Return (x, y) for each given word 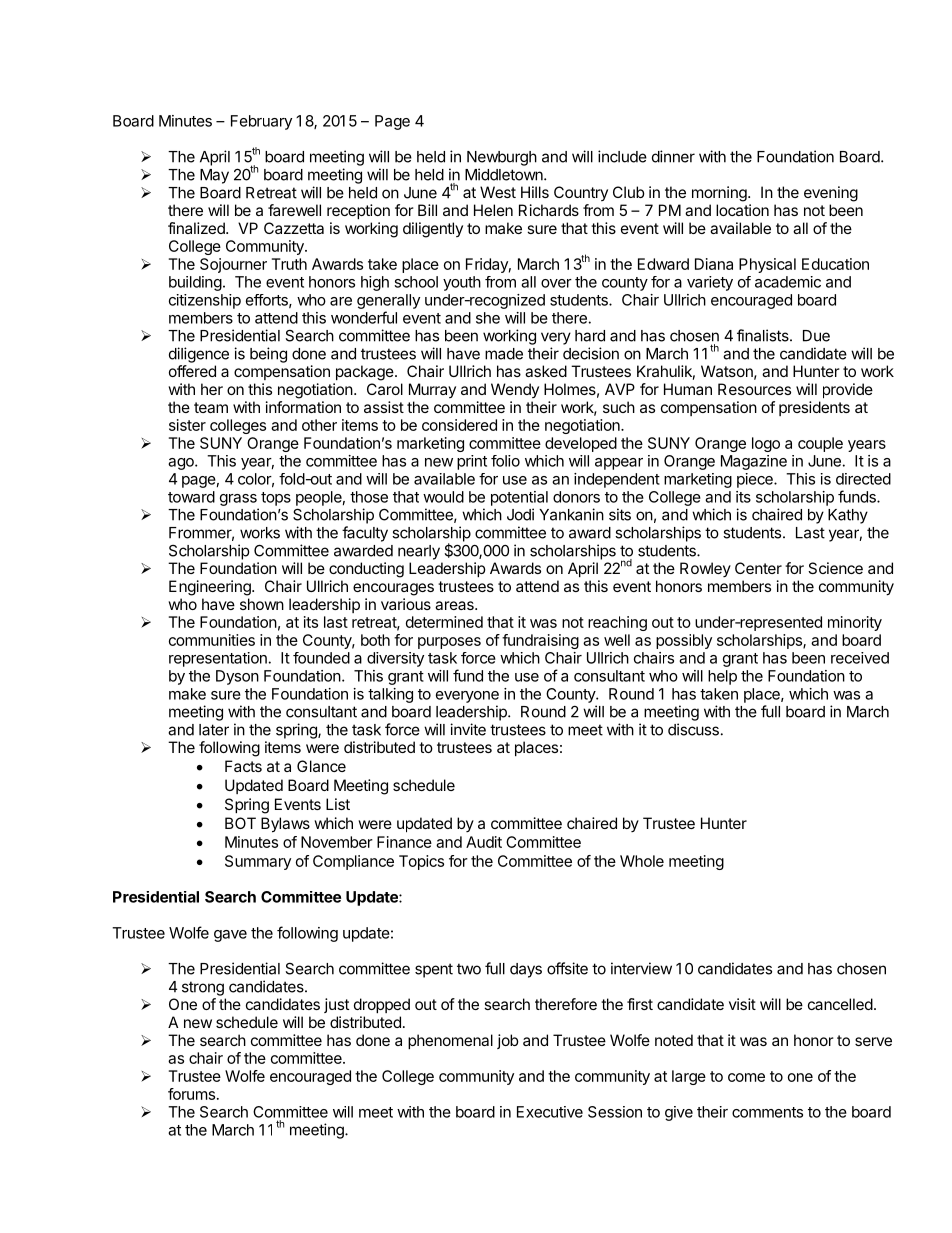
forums (191, 1094)
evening (831, 194)
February (261, 122)
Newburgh (502, 158)
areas (455, 605)
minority (855, 623)
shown (262, 604)
